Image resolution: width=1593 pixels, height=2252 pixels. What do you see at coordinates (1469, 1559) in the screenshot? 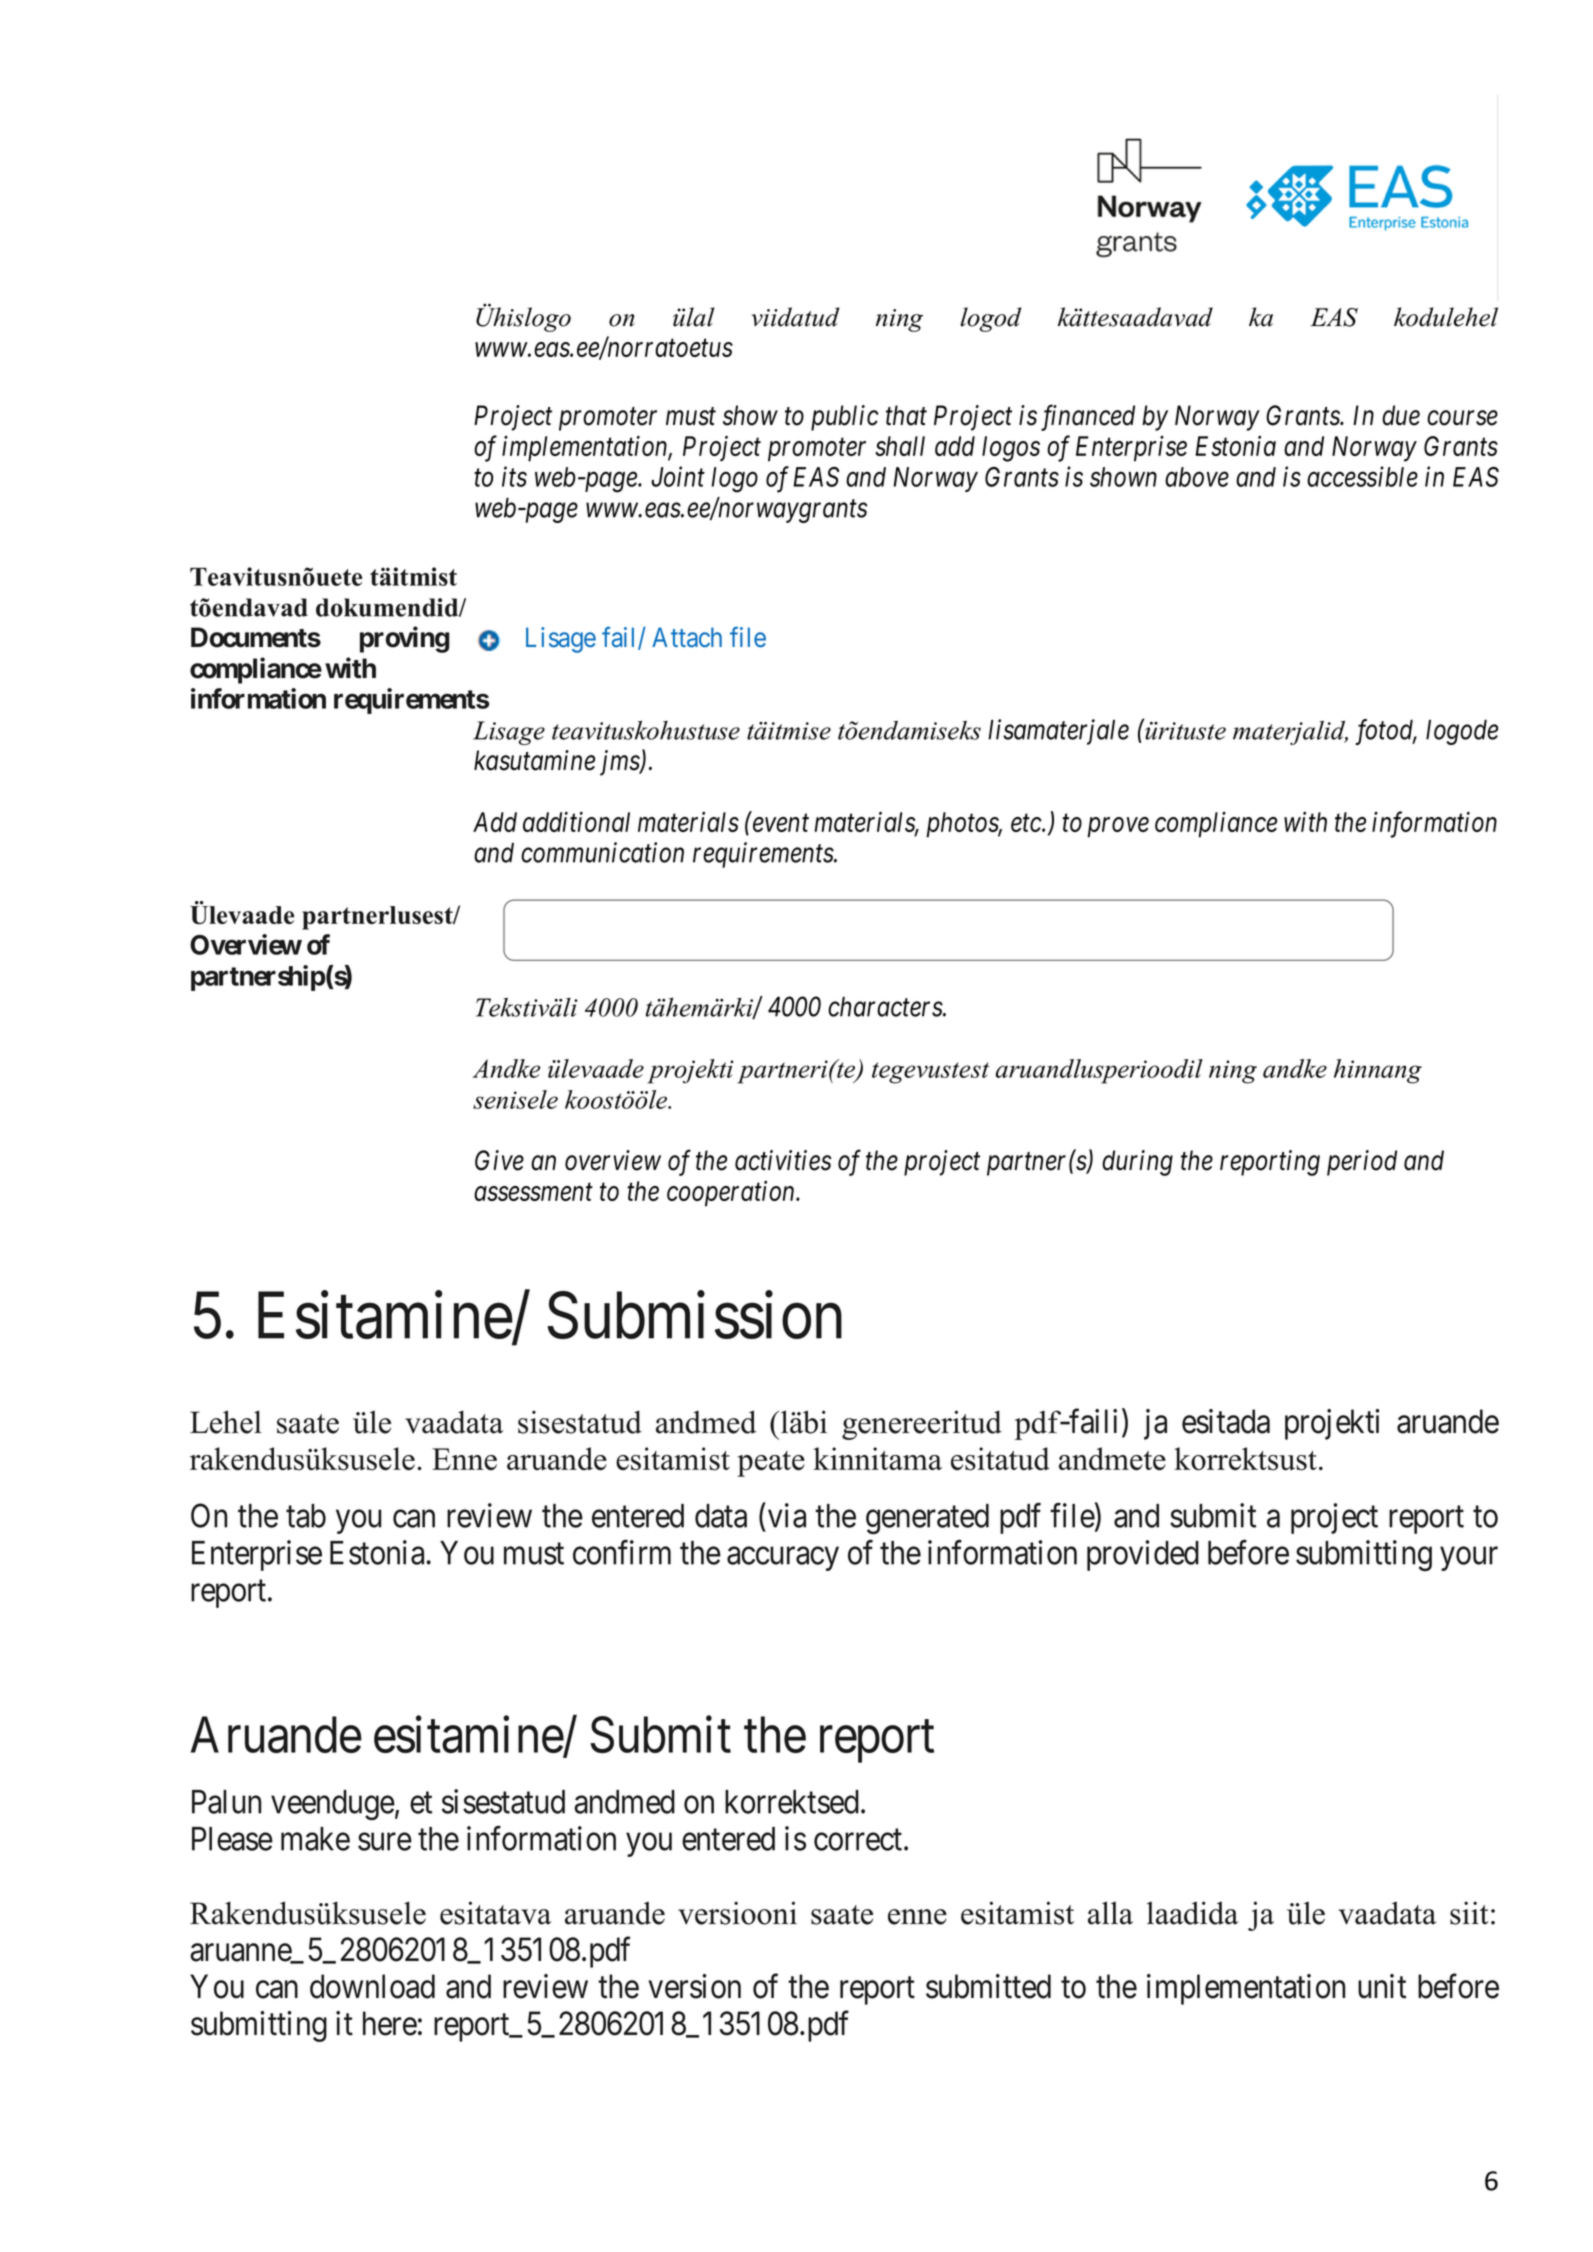
I see `your` at bounding box center [1469, 1559].
